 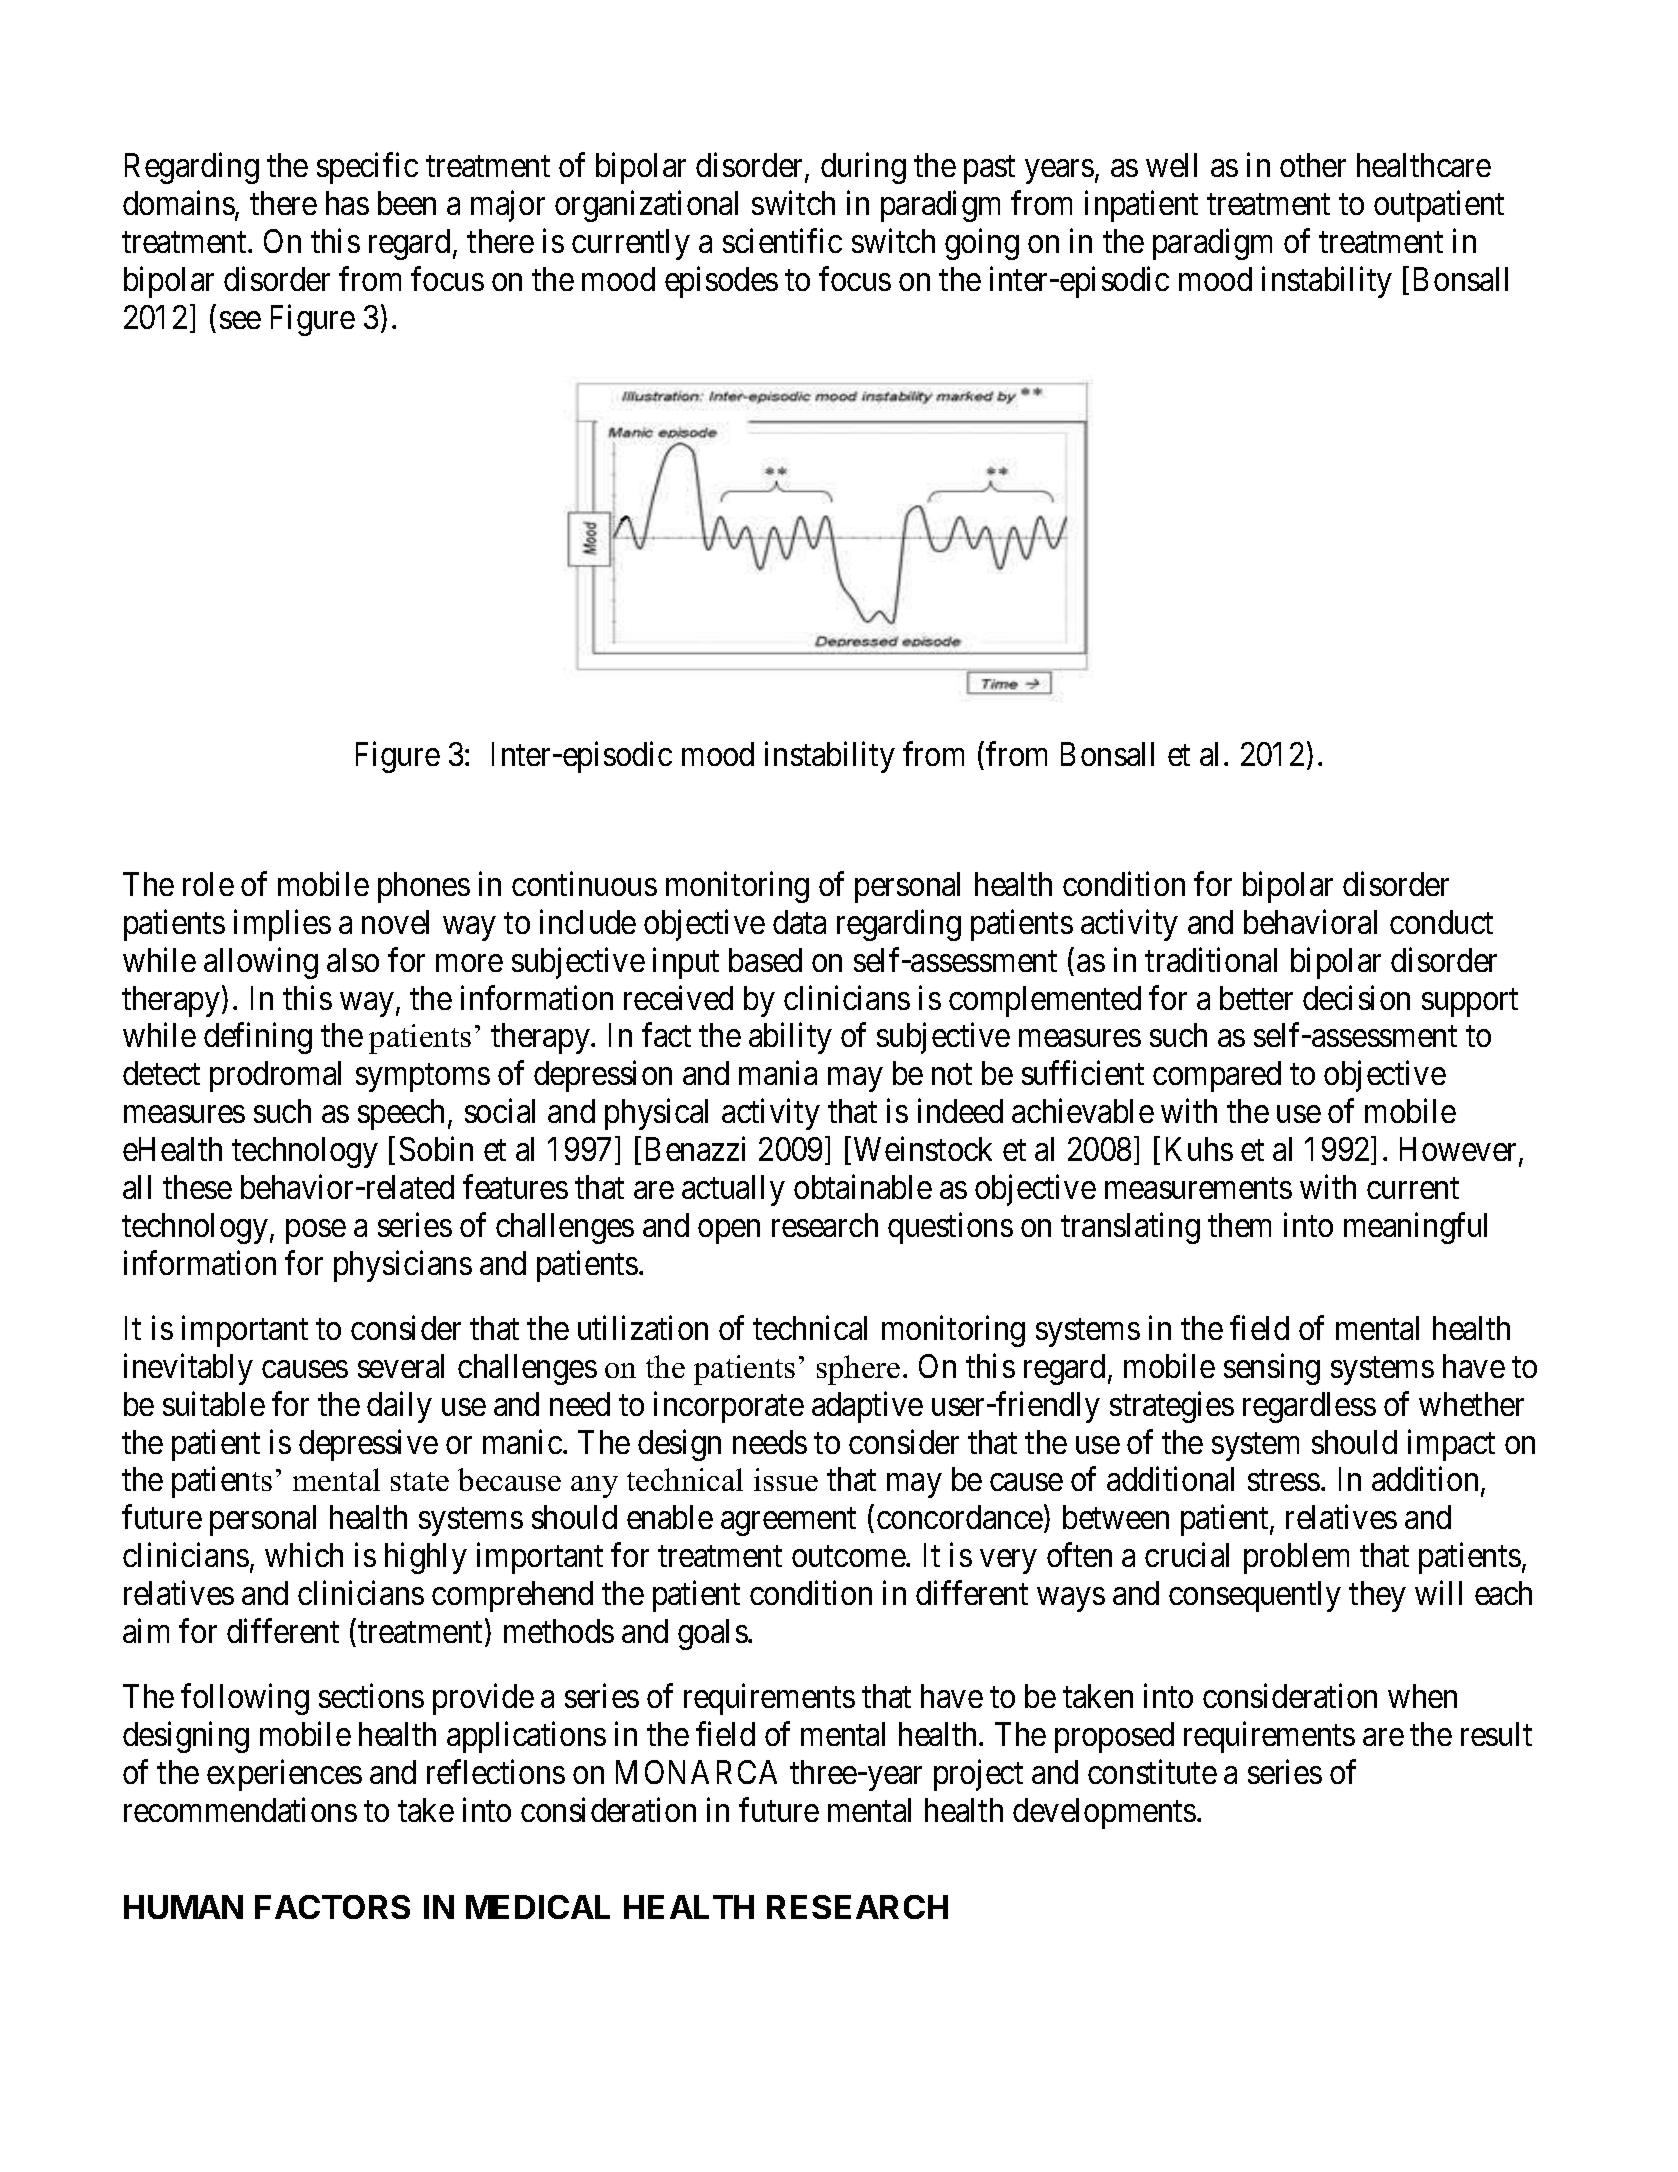 What do you see at coordinates (258, 1038) in the screenshot?
I see `defining` at bounding box center [258, 1038].
